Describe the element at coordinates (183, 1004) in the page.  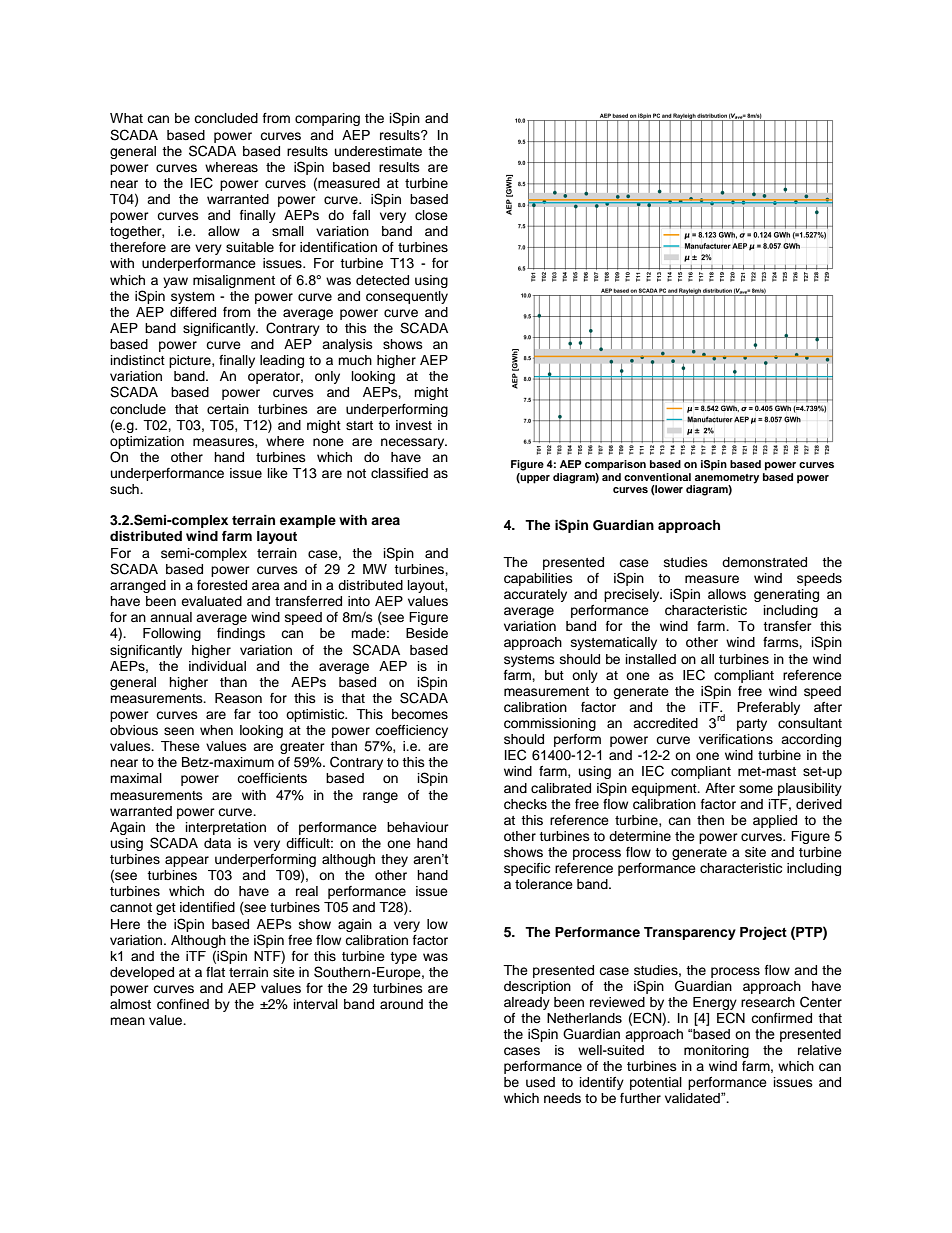
I see `confined` at that location.
